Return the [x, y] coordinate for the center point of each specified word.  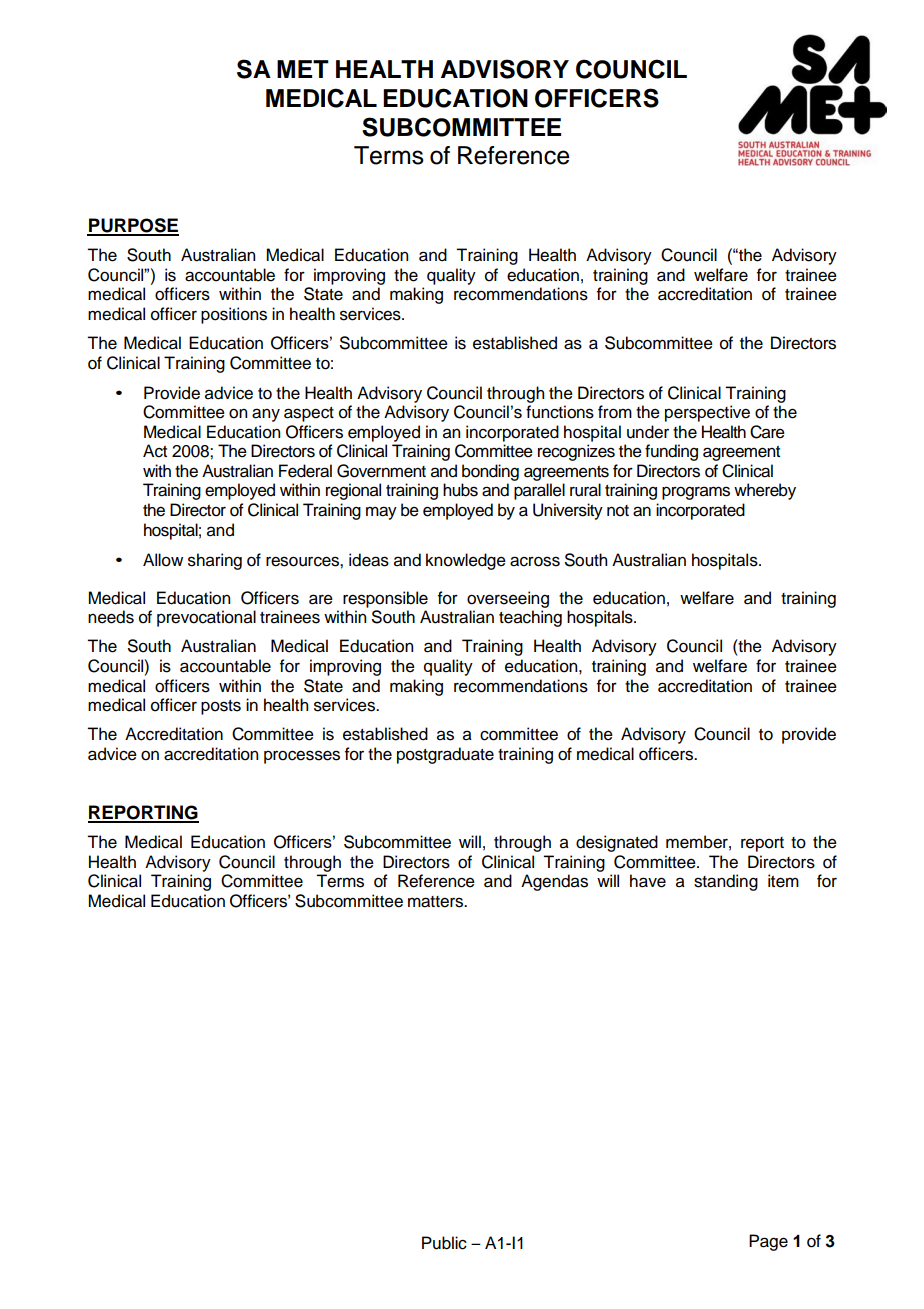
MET [303, 69]
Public [444, 1243]
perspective [707, 413]
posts [221, 707]
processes [302, 757]
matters [437, 902]
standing [726, 882]
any [266, 415]
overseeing [508, 599]
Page [768, 1242]
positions [234, 315]
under [648, 432]
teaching [530, 618]
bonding [490, 472]
